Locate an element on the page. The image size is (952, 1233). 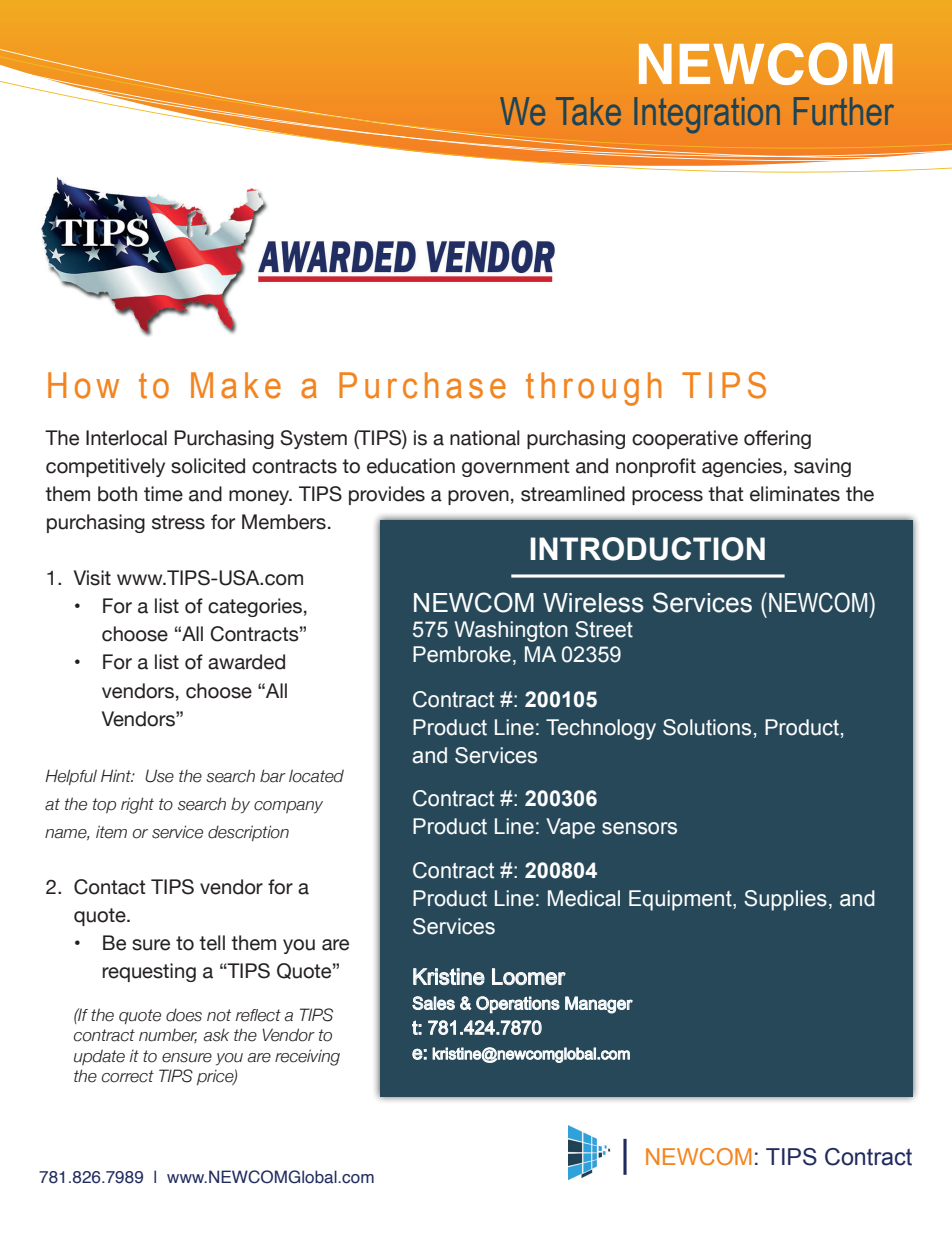
Make is located at coordinates (236, 385).
